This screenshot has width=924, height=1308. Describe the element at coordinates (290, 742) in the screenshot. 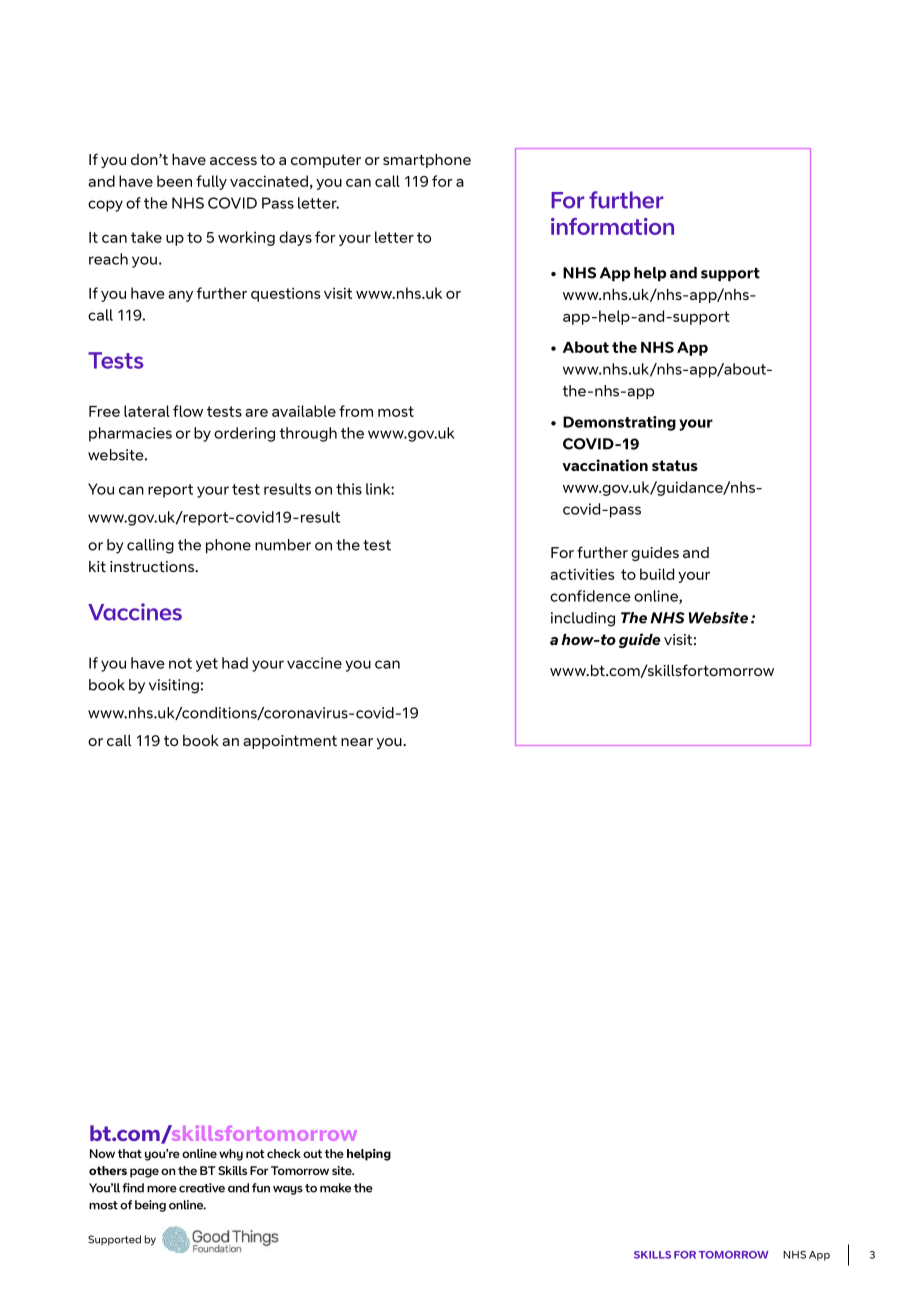

I see `appointment` at that location.
